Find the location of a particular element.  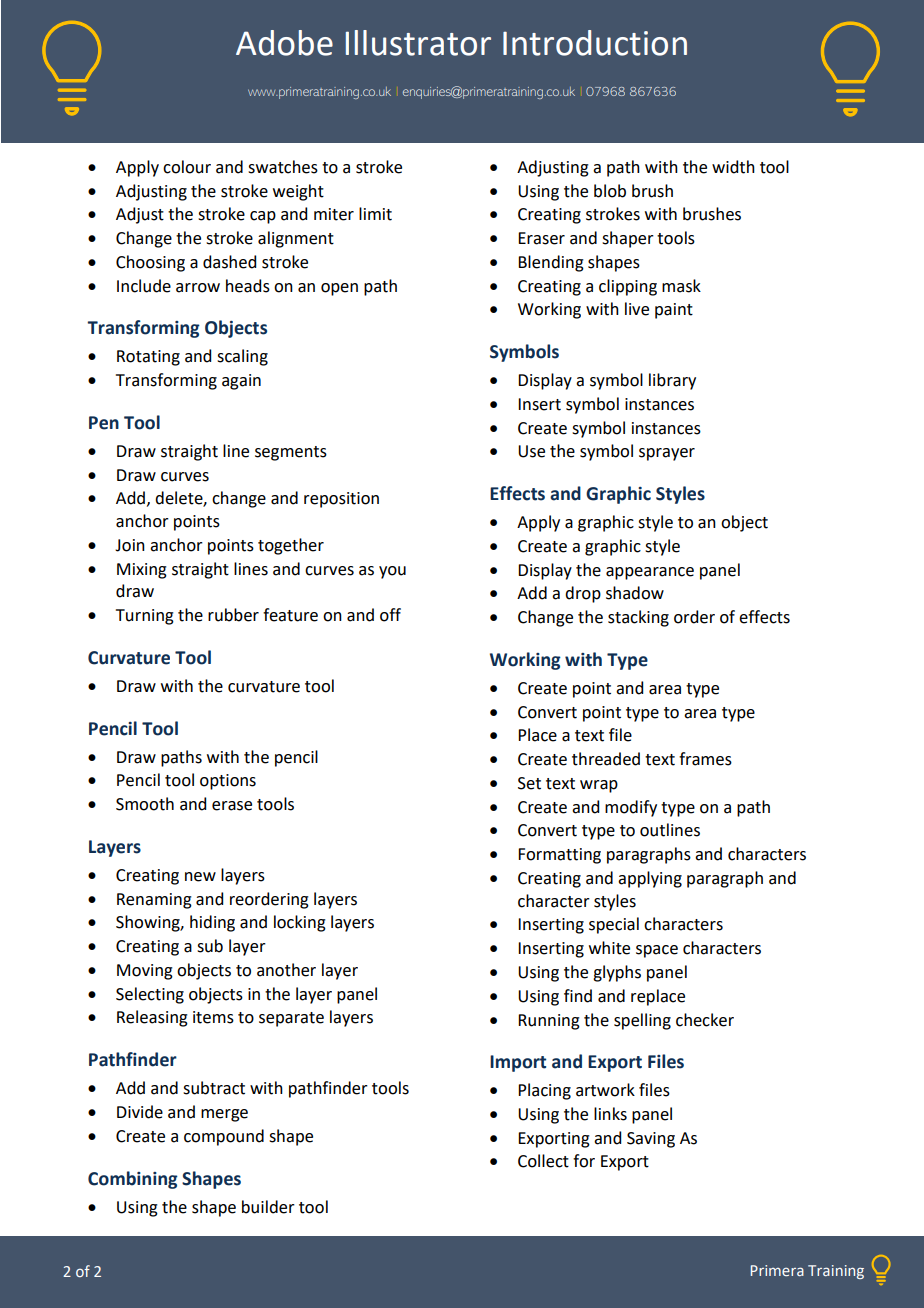

Adobe is located at coordinates (284, 43).
